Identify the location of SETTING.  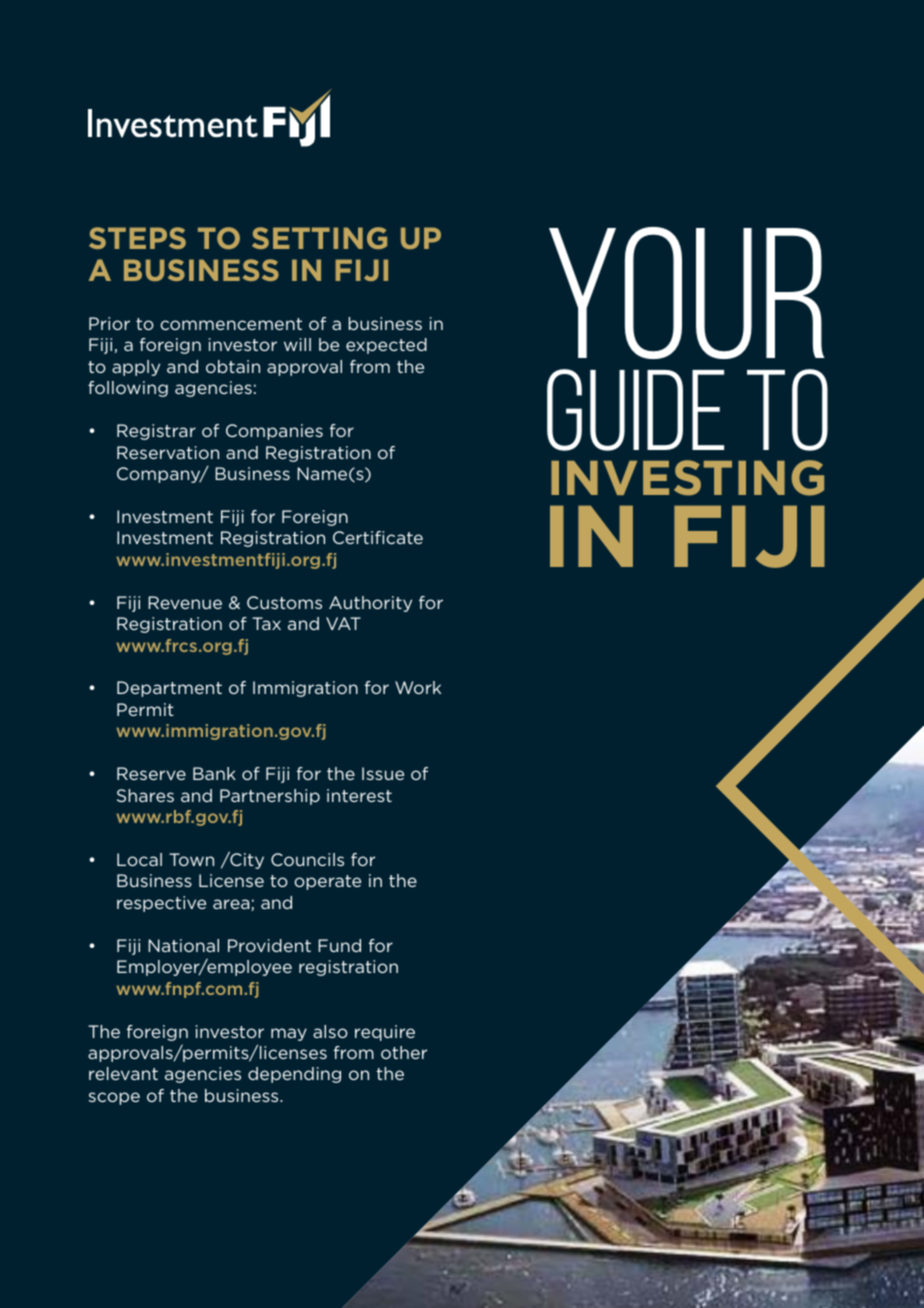
(319, 238).
